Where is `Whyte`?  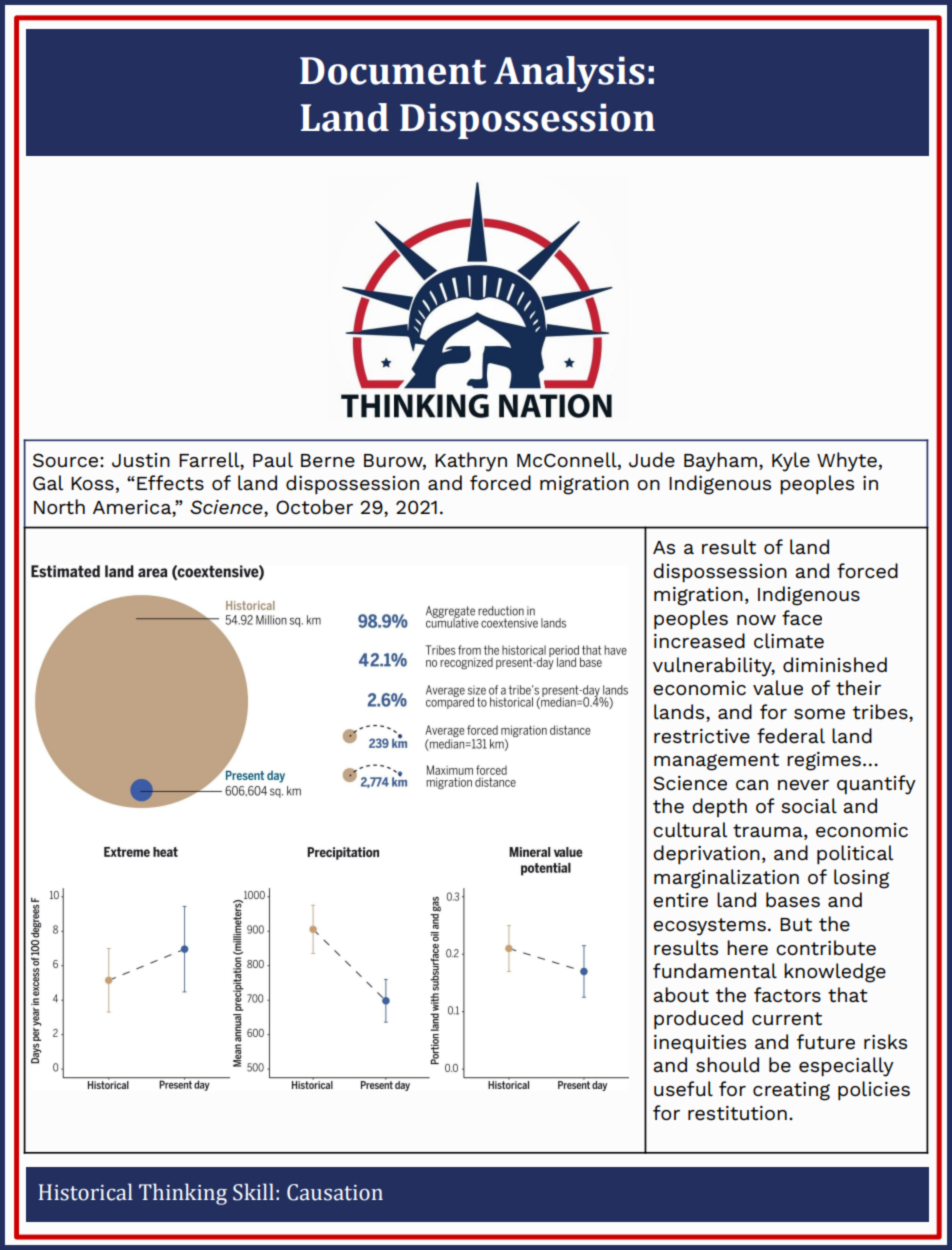 Whyte is located at coordinates (847, 462).
